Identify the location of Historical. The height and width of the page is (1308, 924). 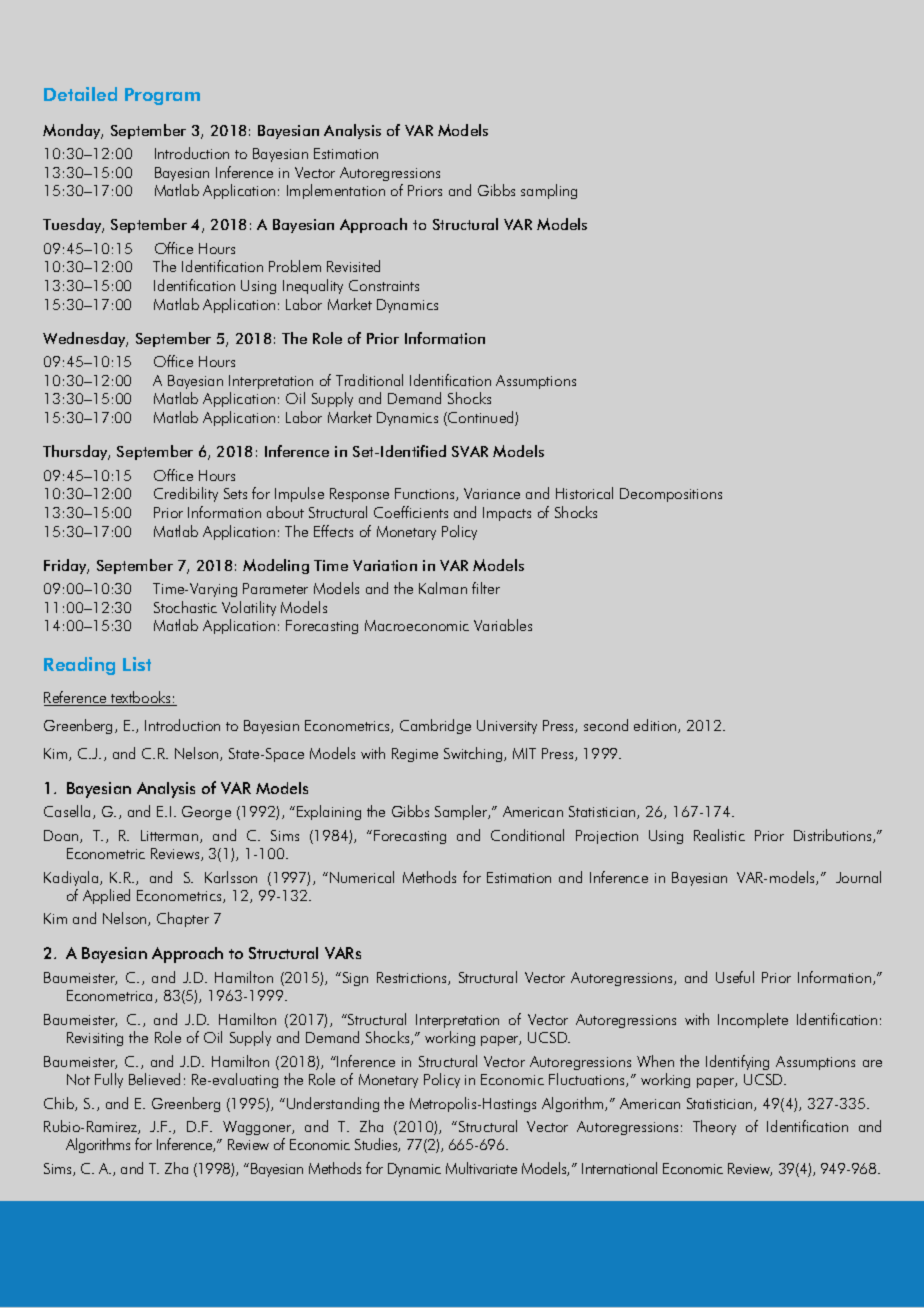
(584, 493).
